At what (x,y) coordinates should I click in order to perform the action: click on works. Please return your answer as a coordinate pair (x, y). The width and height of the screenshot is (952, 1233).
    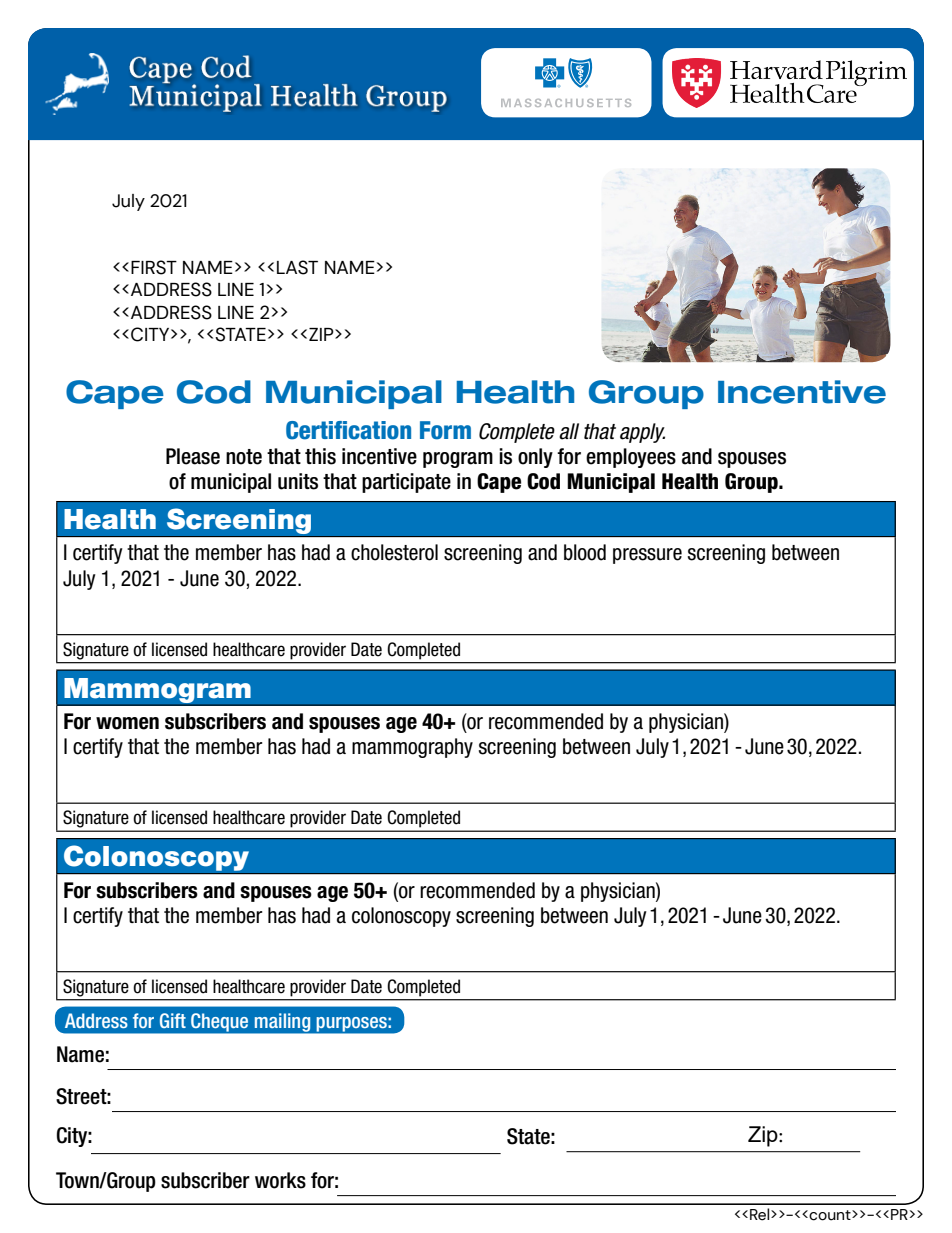
    Looking at the image, I should click on (280, 1180).
